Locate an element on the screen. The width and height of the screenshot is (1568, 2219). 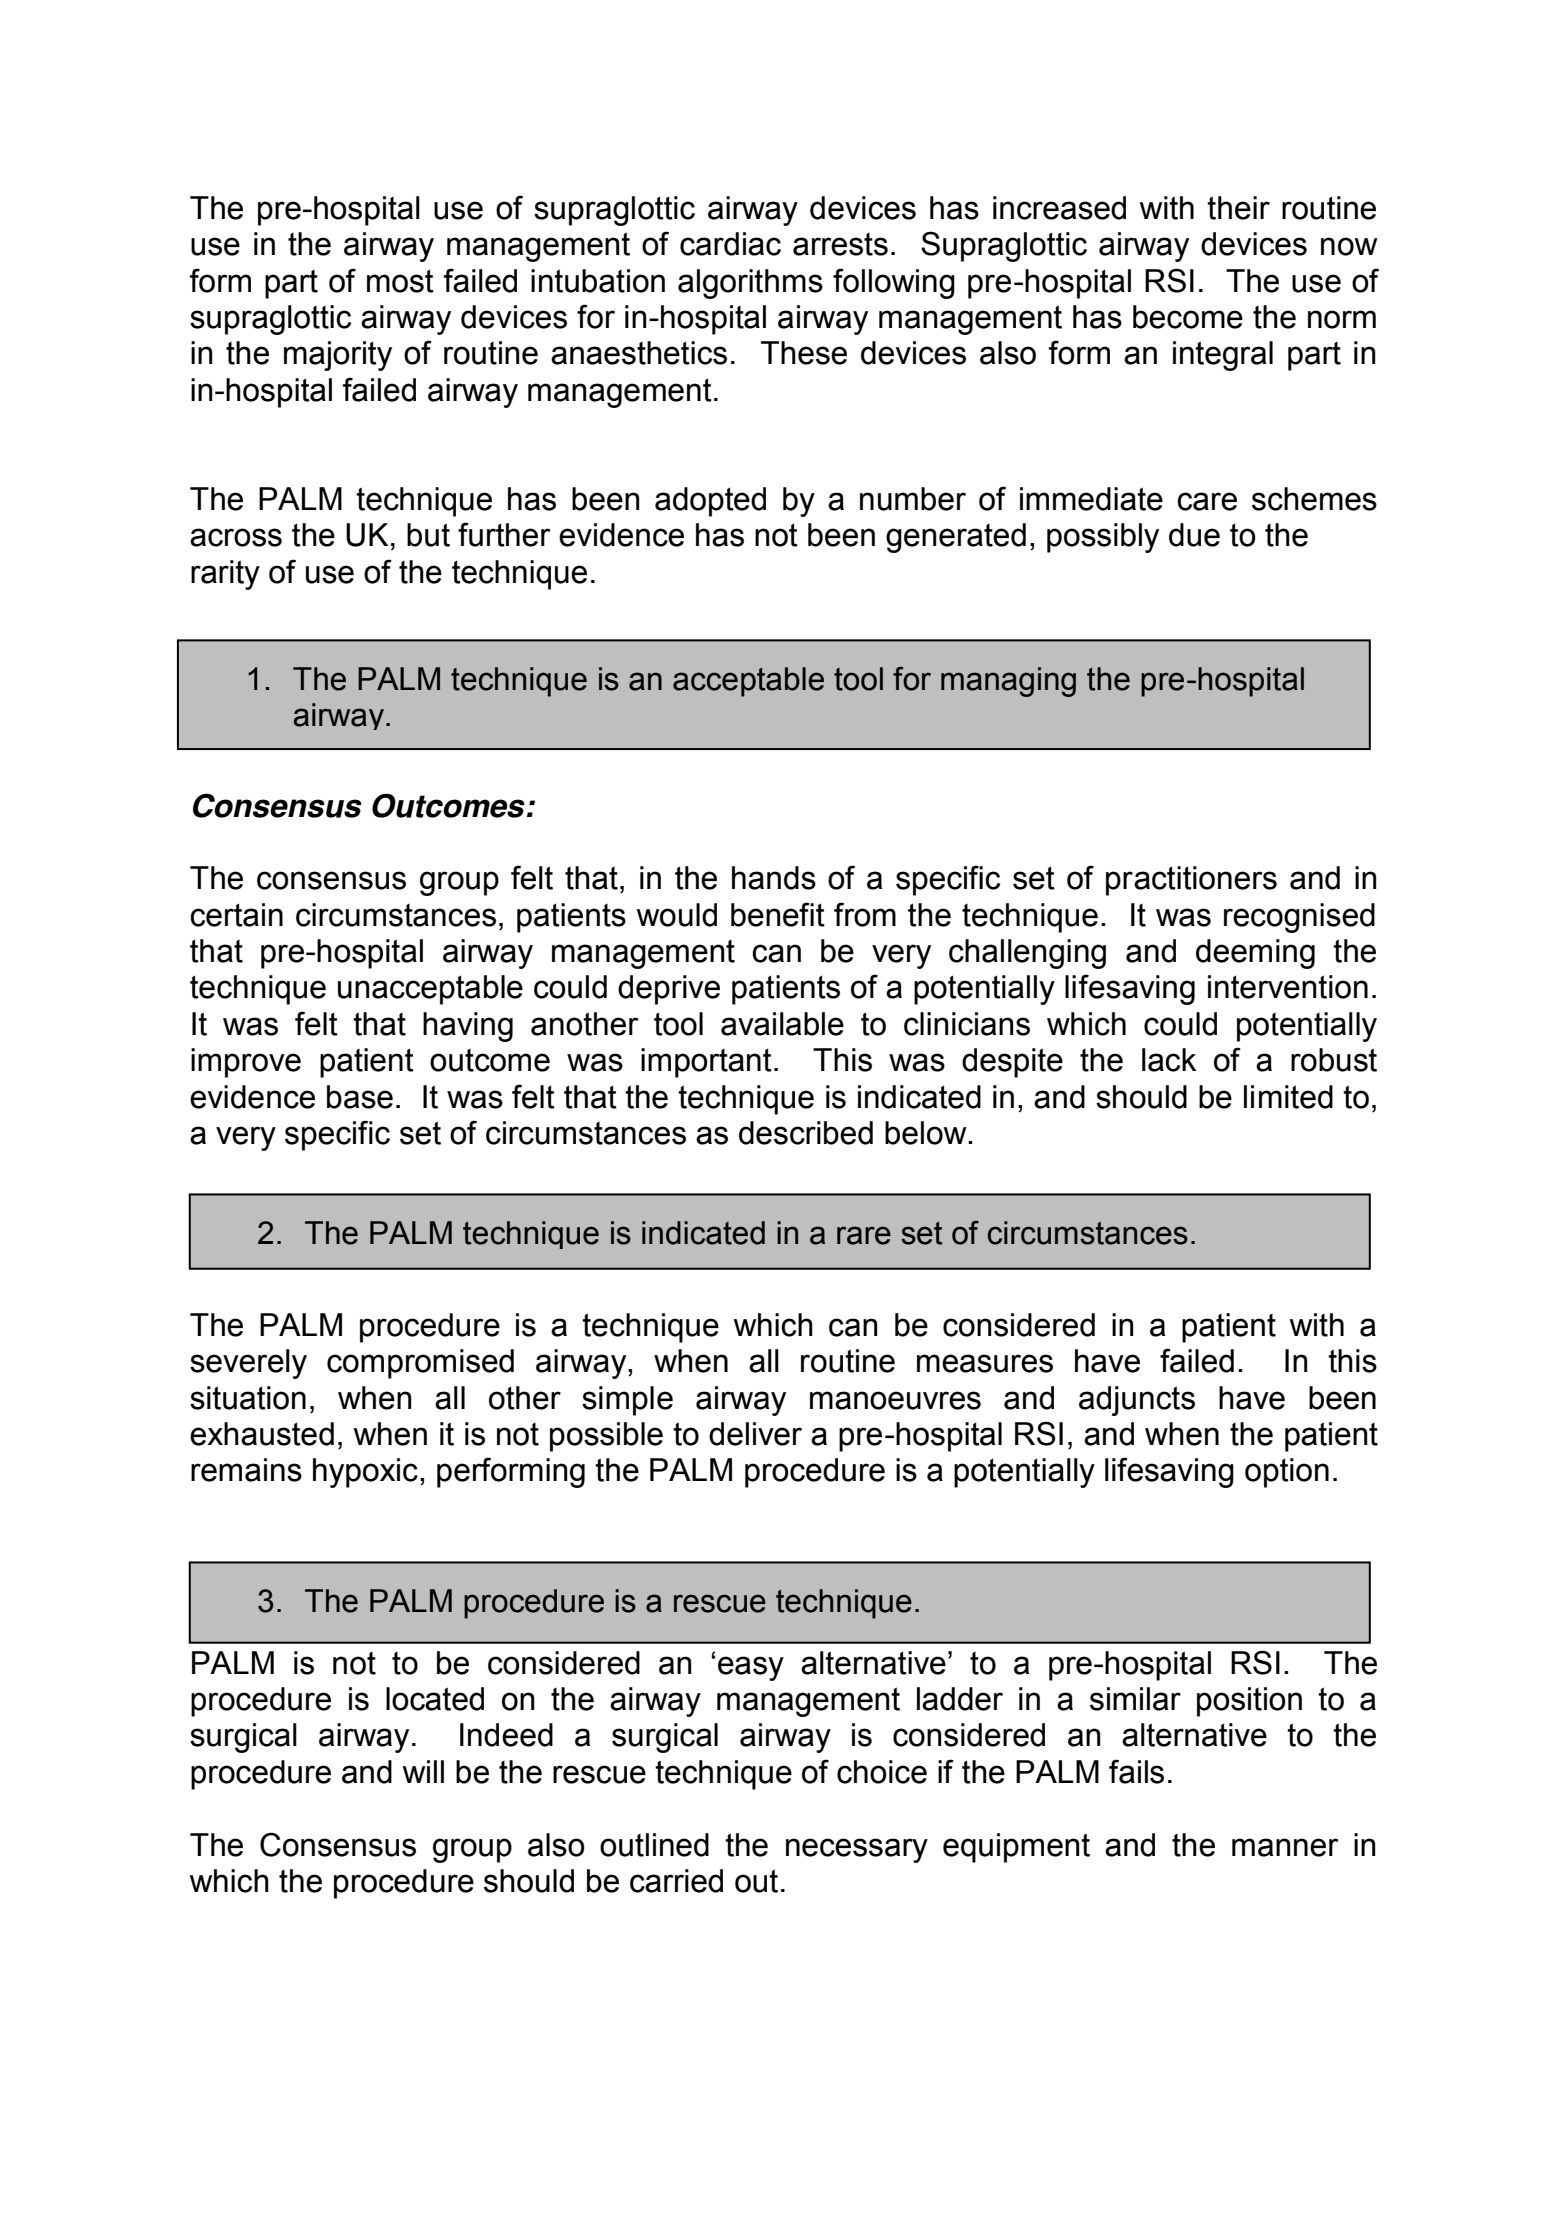
necessary is located at coordinates (857, 1850).
